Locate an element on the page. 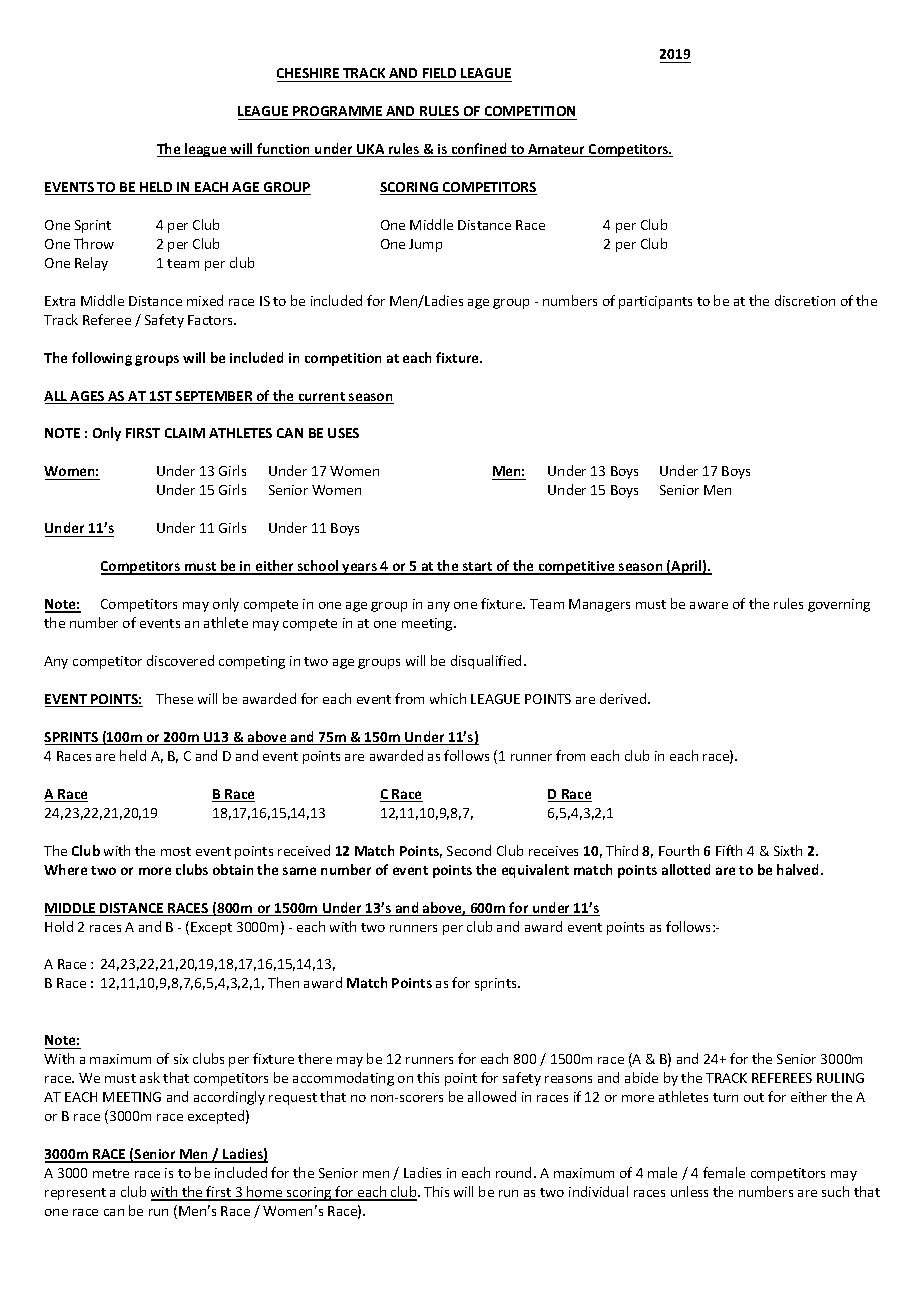 The image size is (924, 1308). unless is located at coordinates (689, 1191).
